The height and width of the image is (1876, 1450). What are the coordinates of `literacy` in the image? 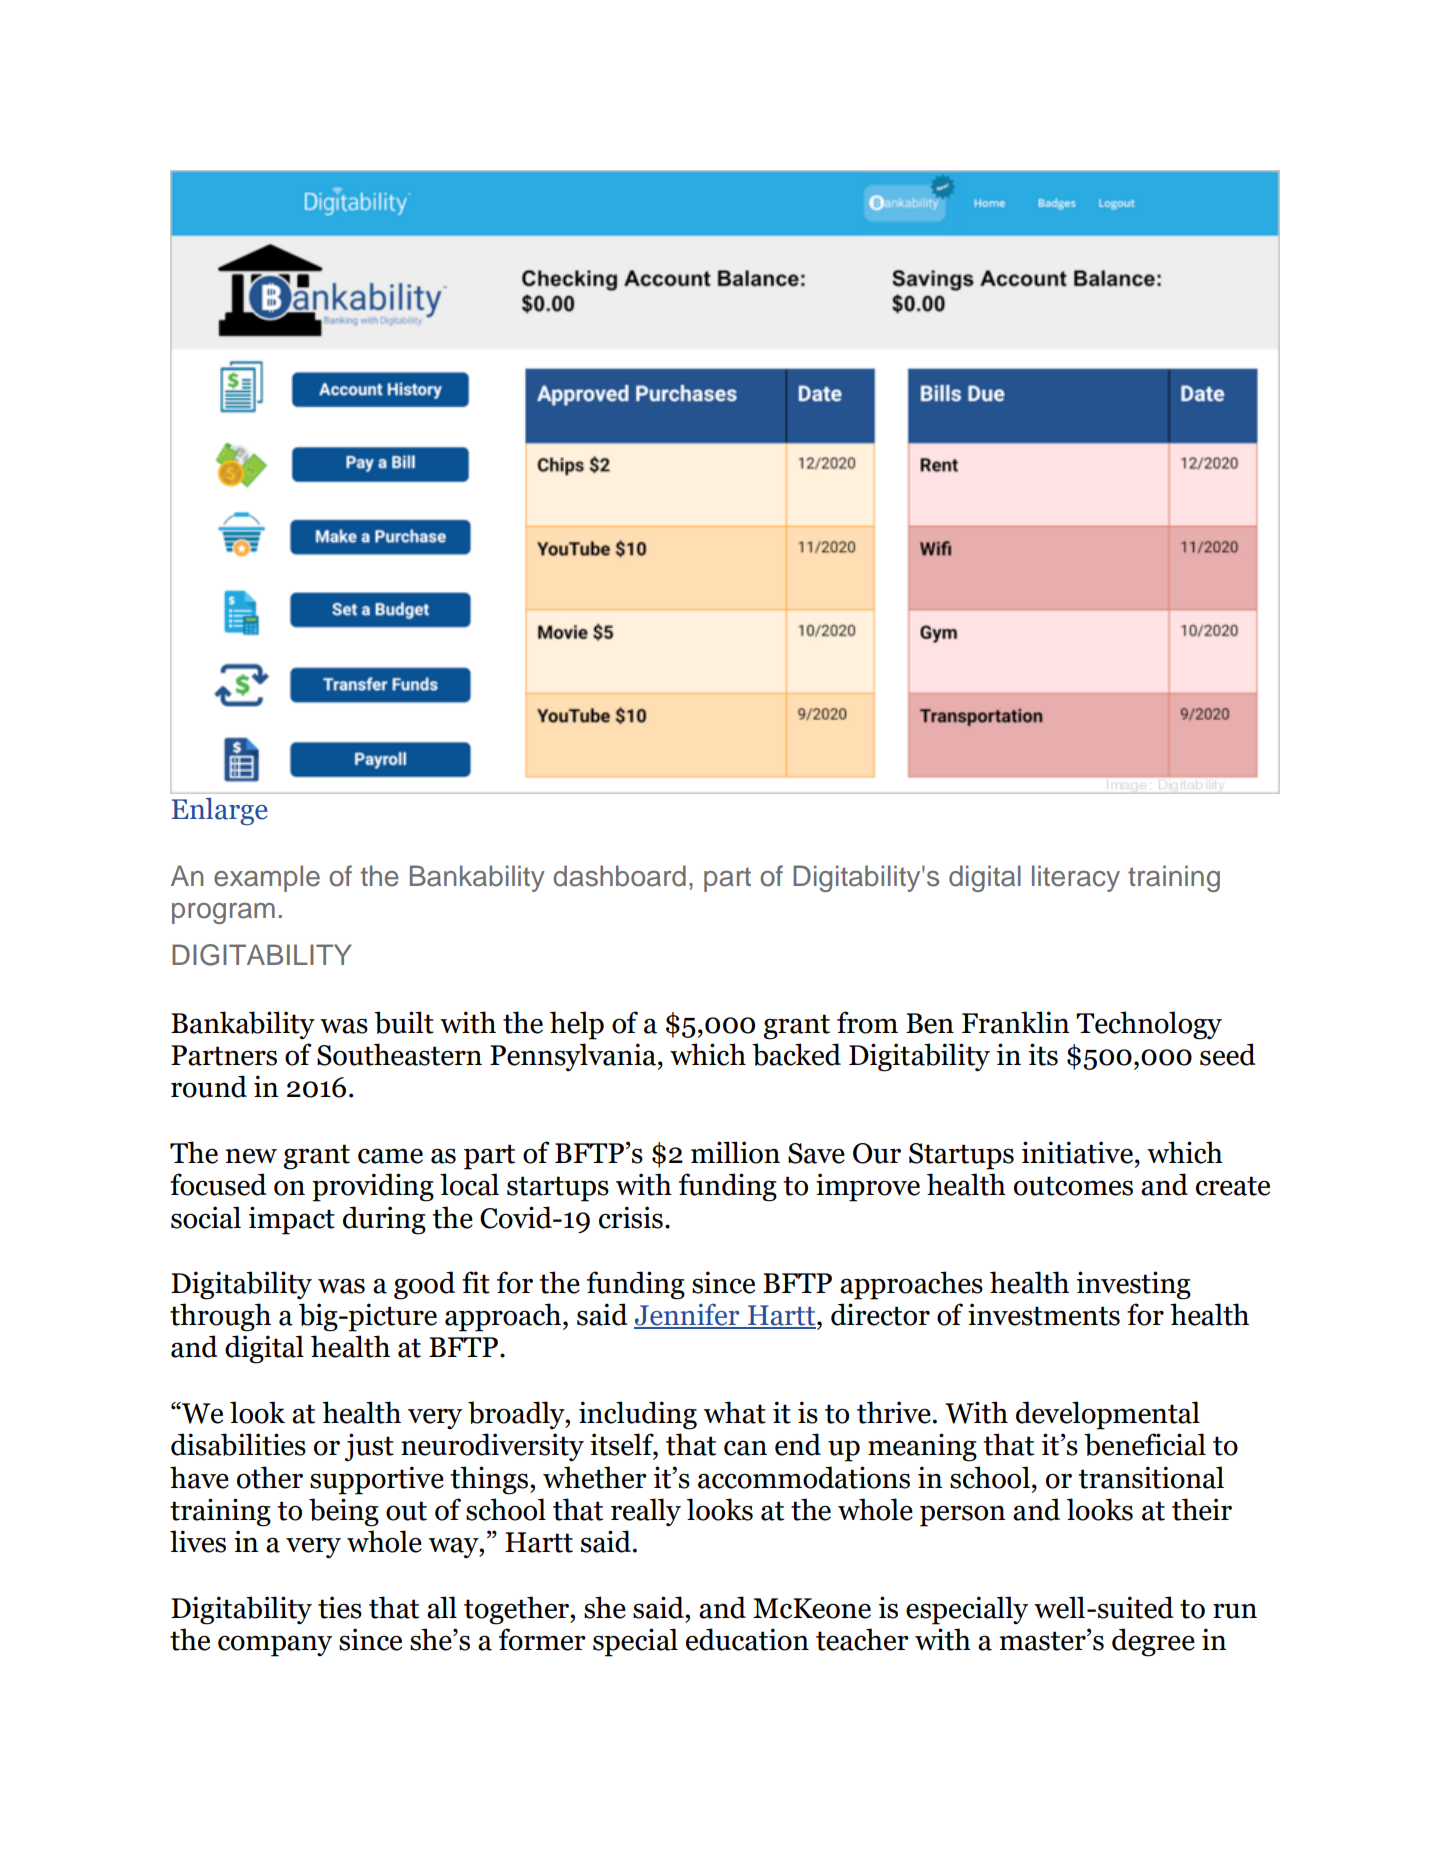 It's located at (1076, 878).
